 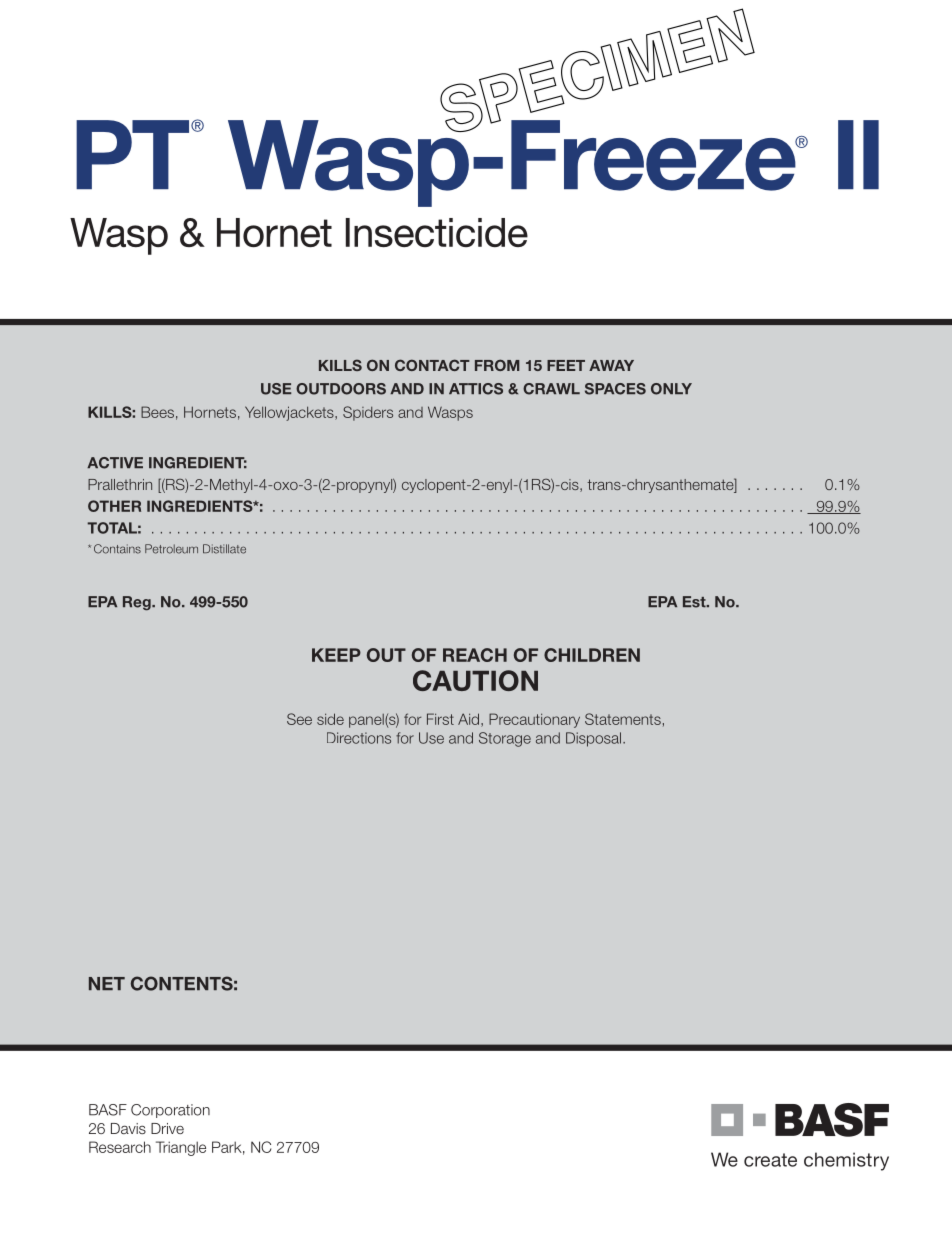 I want to click on Triangle, so click(x=181, y=1148).
